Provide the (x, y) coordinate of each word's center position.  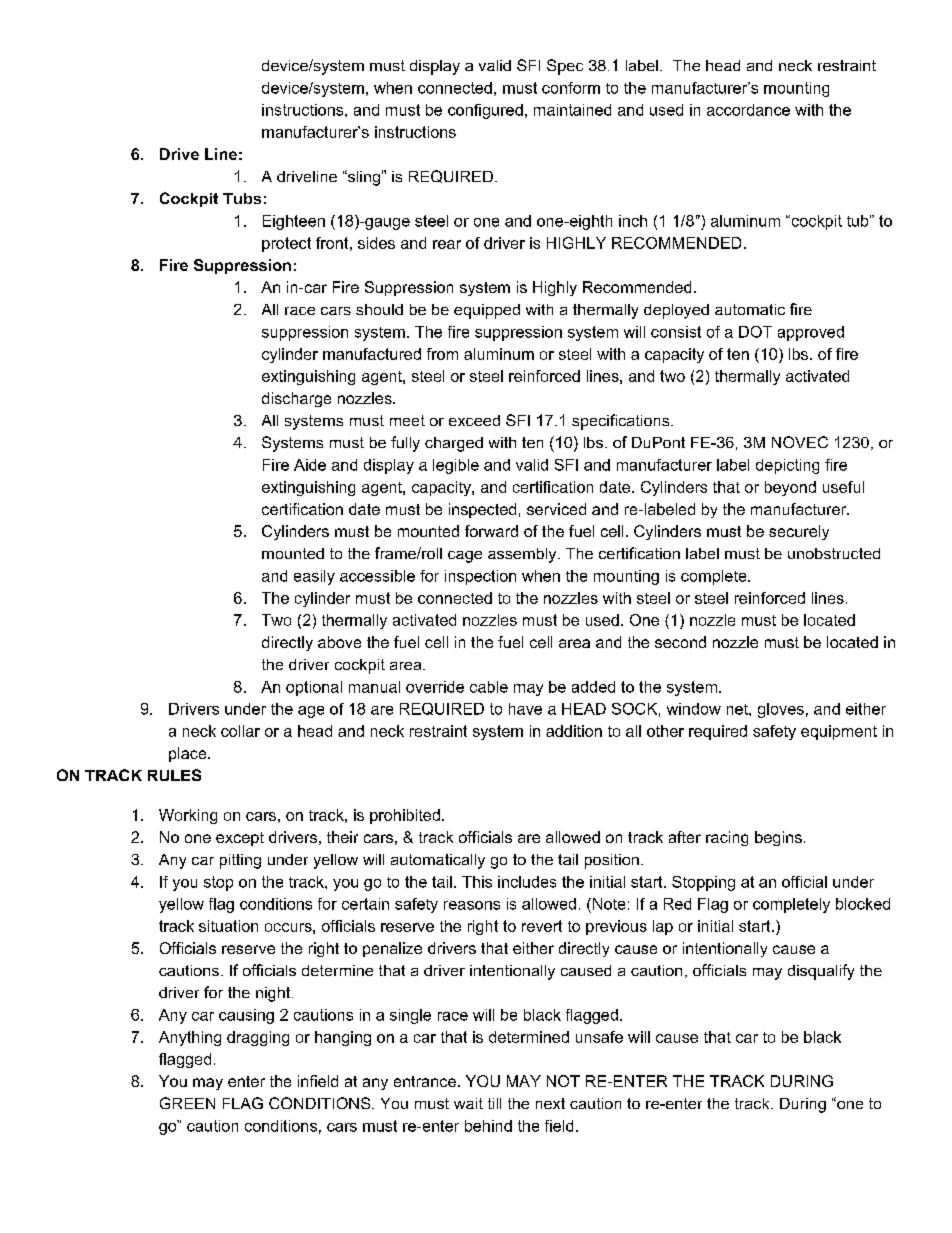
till (494, 1103)
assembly (523, 555)
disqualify (821, 972)
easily (314, 577)
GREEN (187, 1103)
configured (485, 111)
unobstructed (834, 553)
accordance (748, 110)
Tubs (242, 198)
